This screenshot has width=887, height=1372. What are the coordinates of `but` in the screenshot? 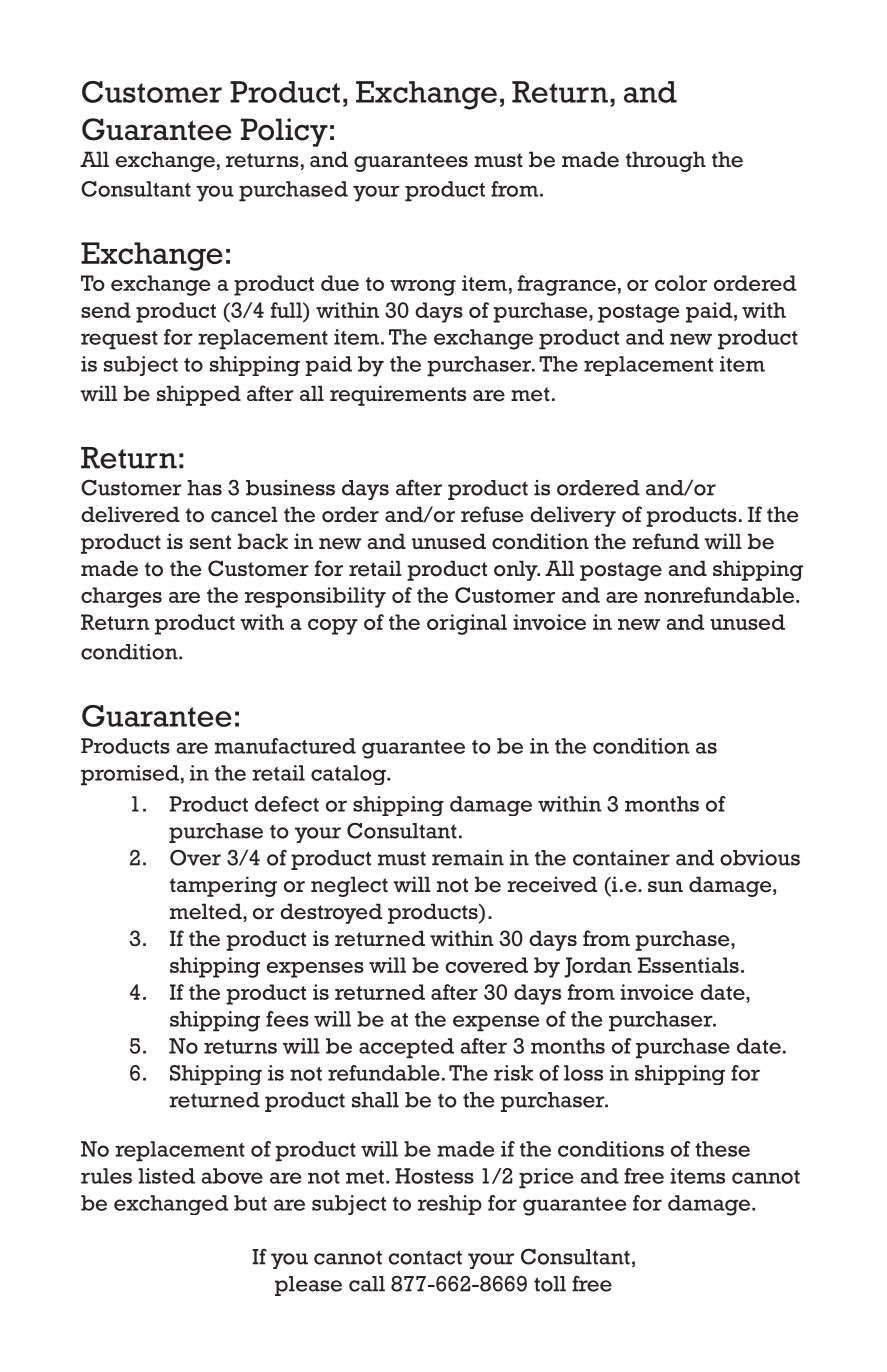 It's located at (250, 1203).
